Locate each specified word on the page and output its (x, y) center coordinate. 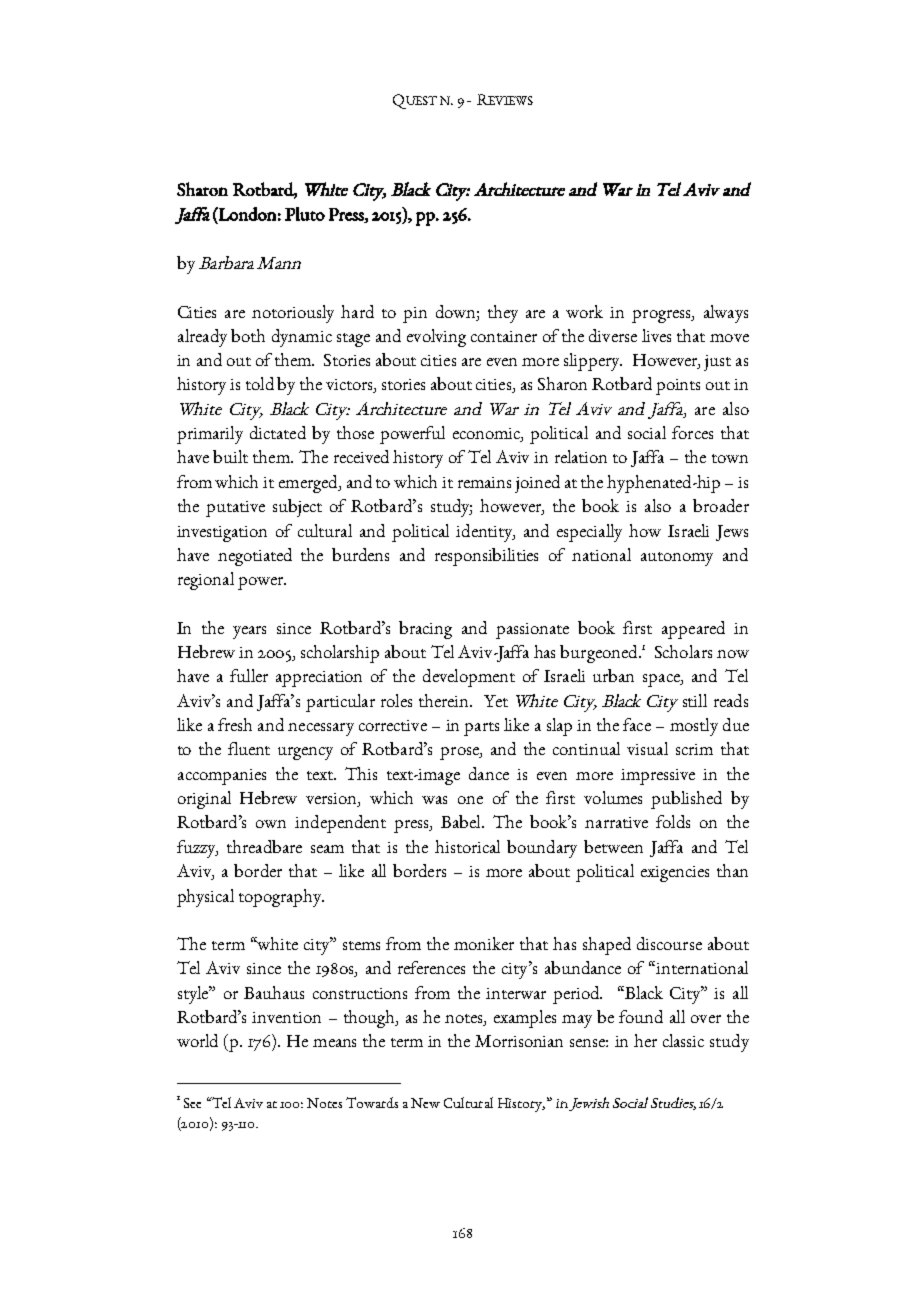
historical (467, 846)
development (469, 678)
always (726, 314)
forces (692, 432)
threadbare (264, 846)
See (192, 1103)
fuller (249, 675)
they (503, 314)
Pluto (305, 214)
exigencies (675, 874)
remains (484, 482)
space (662, 680)
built (230, 456)
